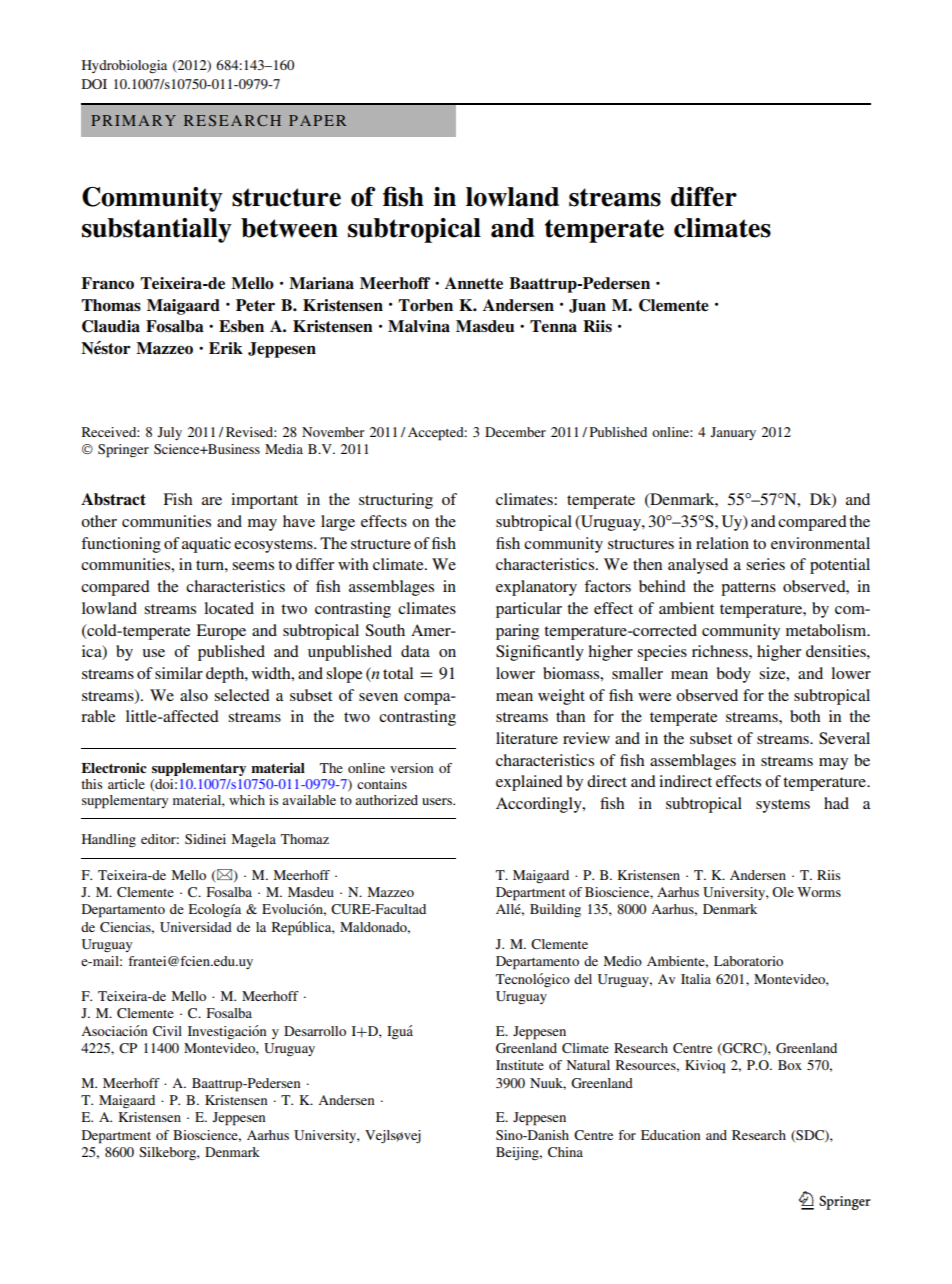 This page has width=952, height=1284. Describe the element at coordinates (733, 433) in the page. I see `January` at that location.
